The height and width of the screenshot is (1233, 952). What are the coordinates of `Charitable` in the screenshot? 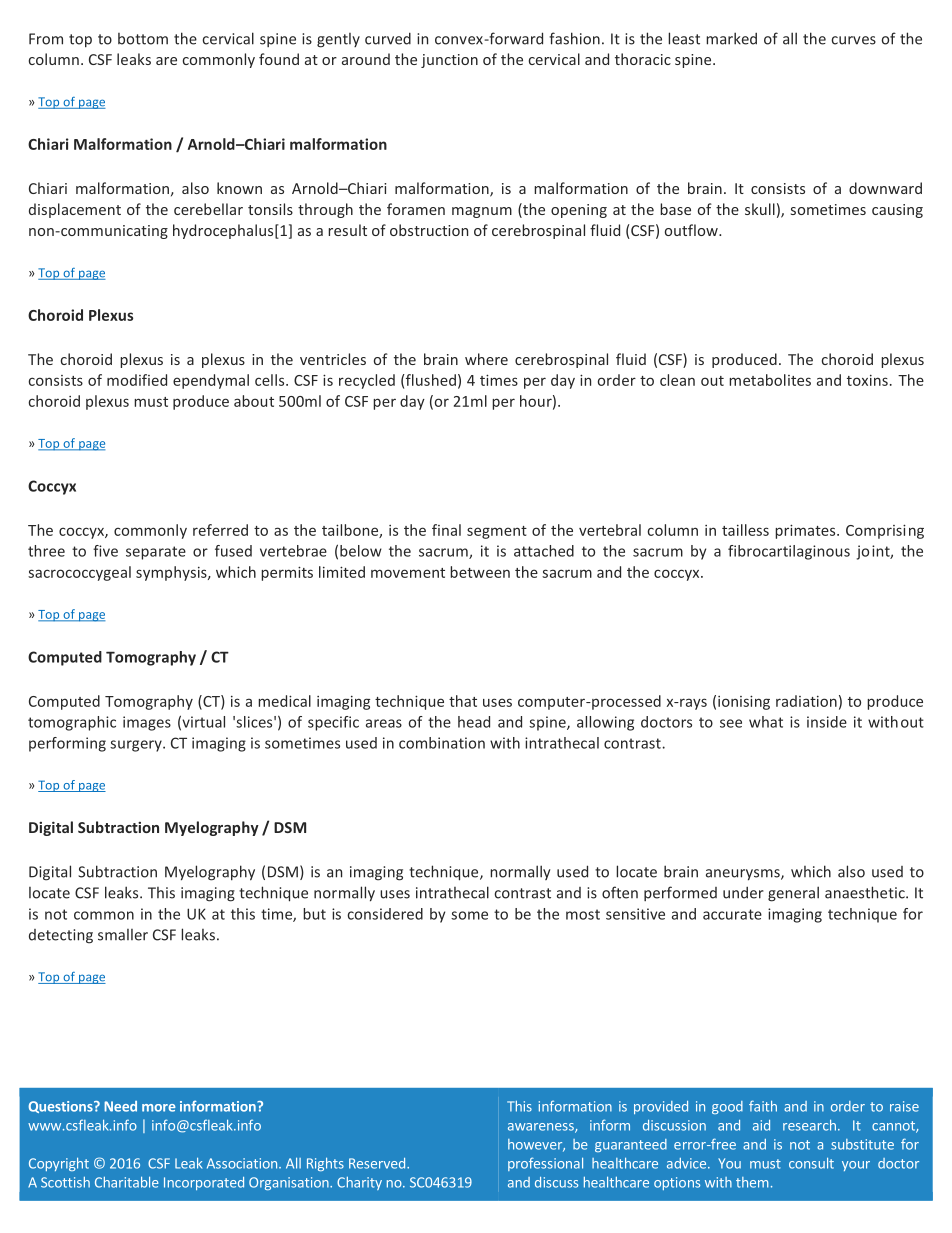 It's located at (127, 1182).
